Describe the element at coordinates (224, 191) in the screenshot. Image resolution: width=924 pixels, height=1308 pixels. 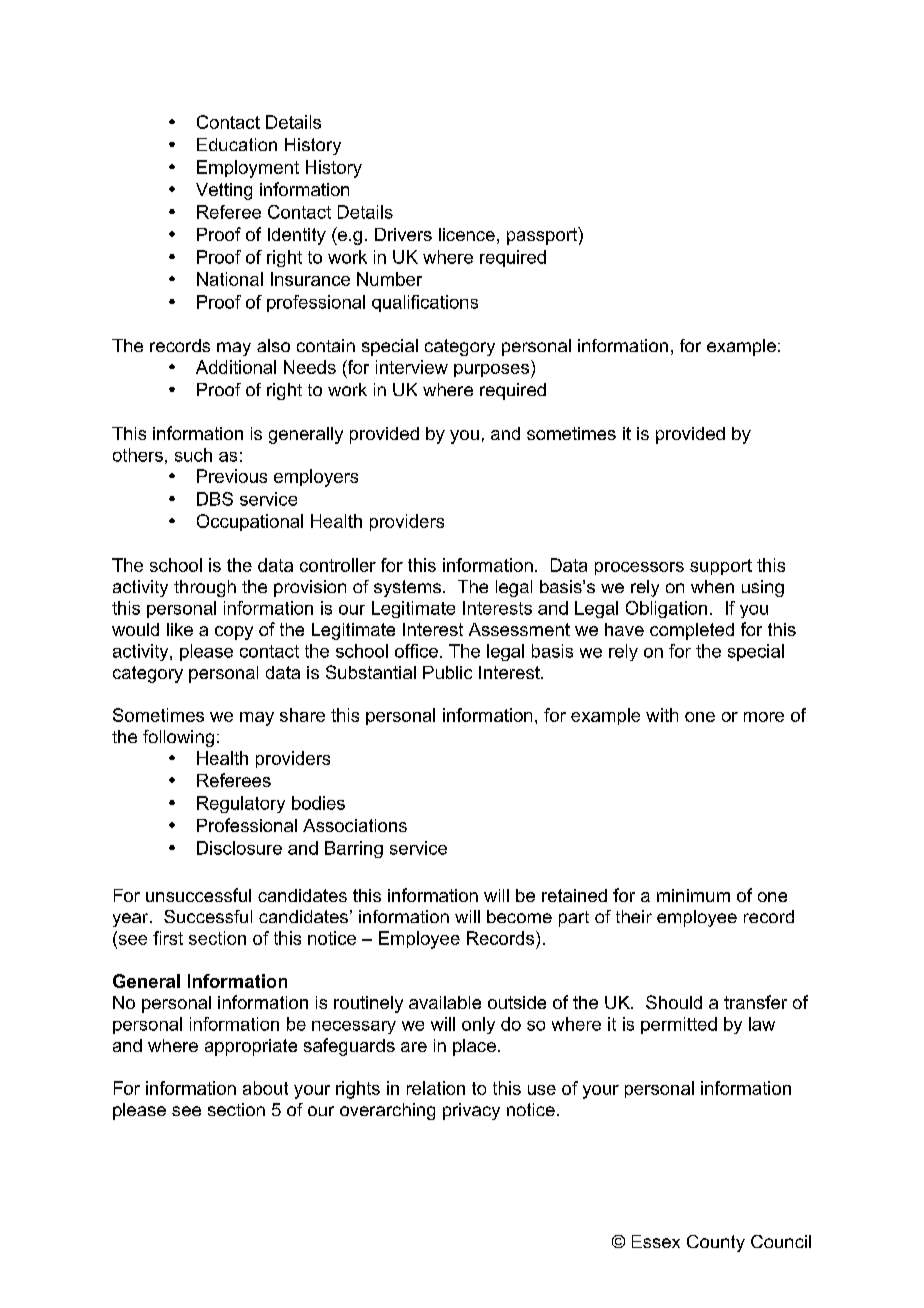
I see `Vetting` at that location.
